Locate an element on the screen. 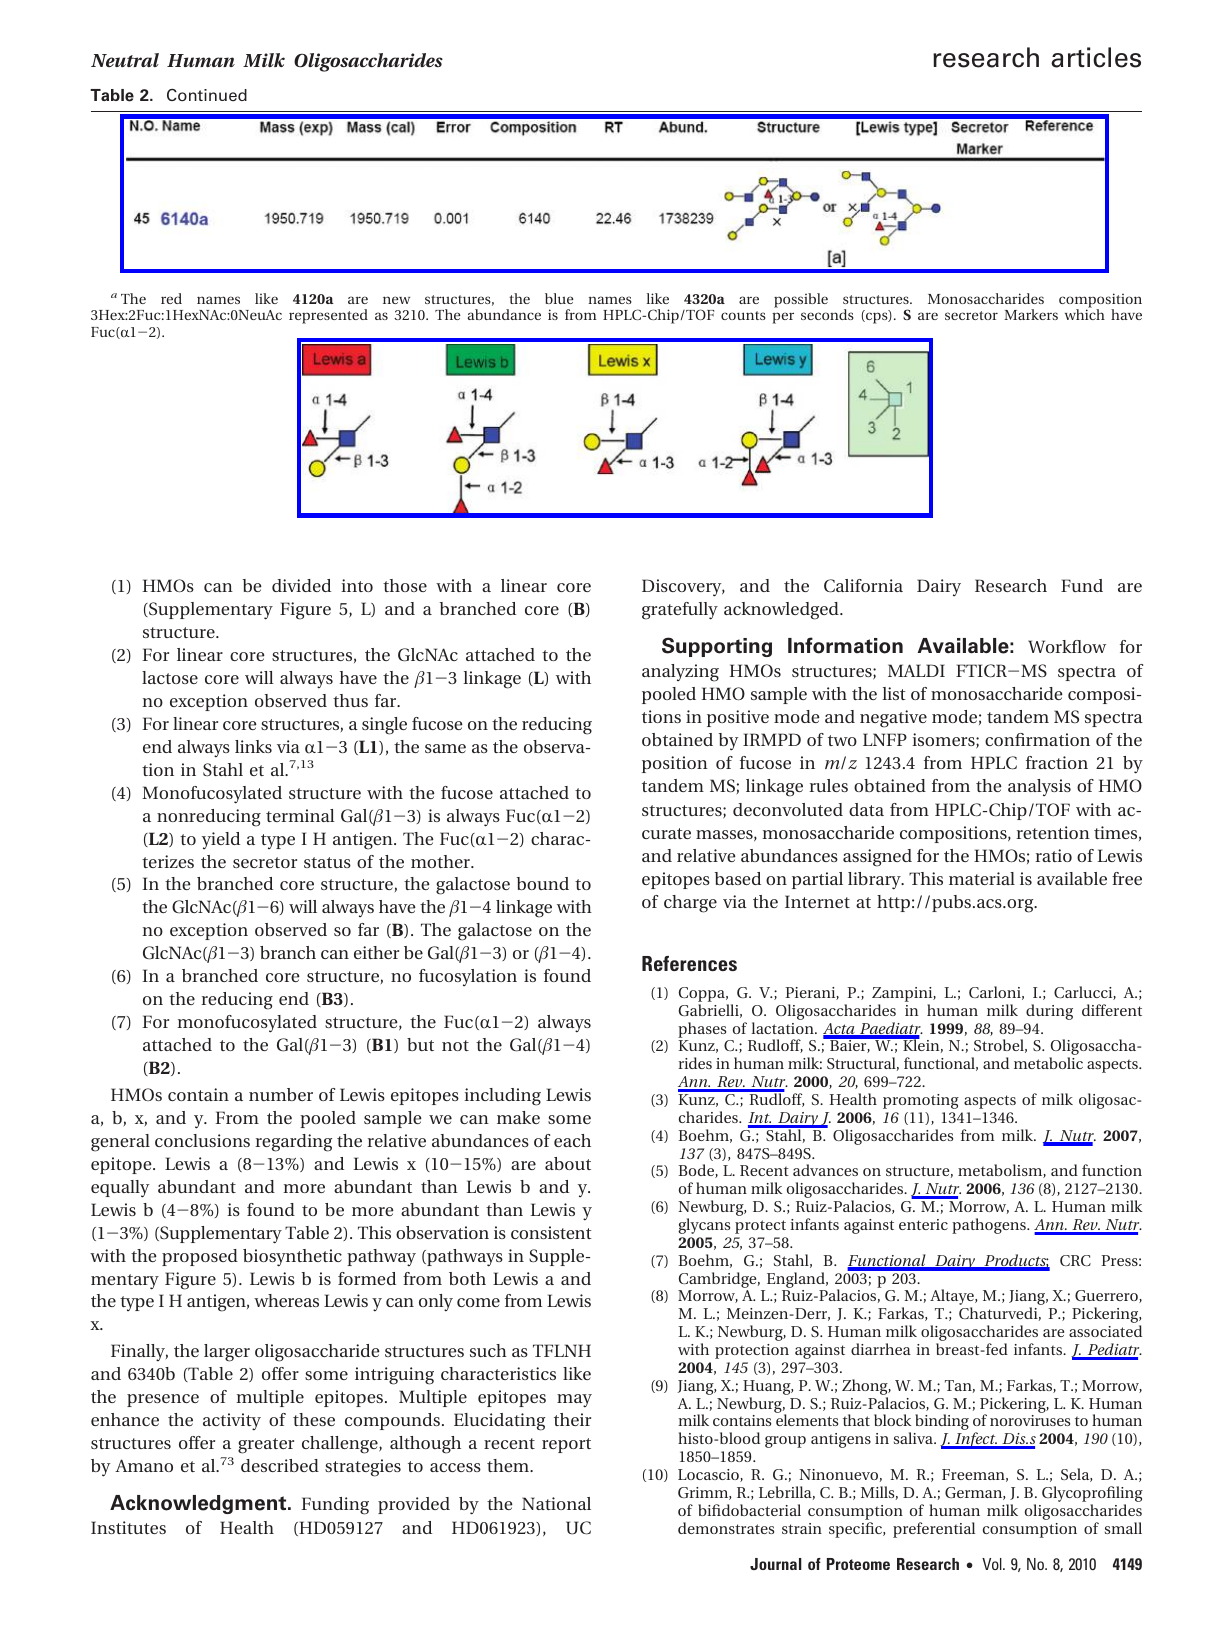 This screenshot has height=1634, width=1229. Continued is located at coordinates (207, 95).
